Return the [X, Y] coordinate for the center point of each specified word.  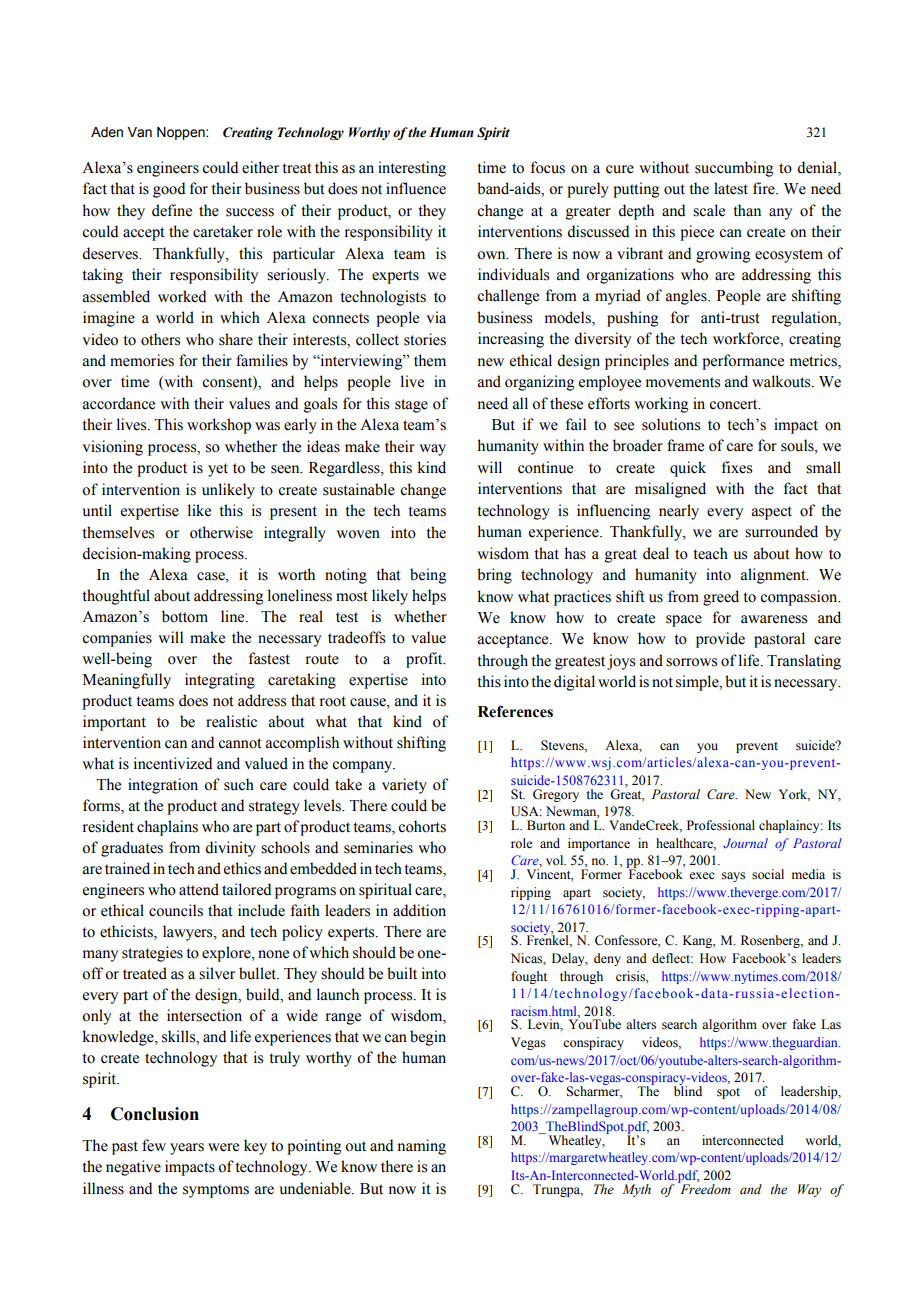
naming [422, 1147]
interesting [412, 169]
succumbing [734, 169]
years [187, 1149]
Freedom [704, 1188]
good [169, 190]
